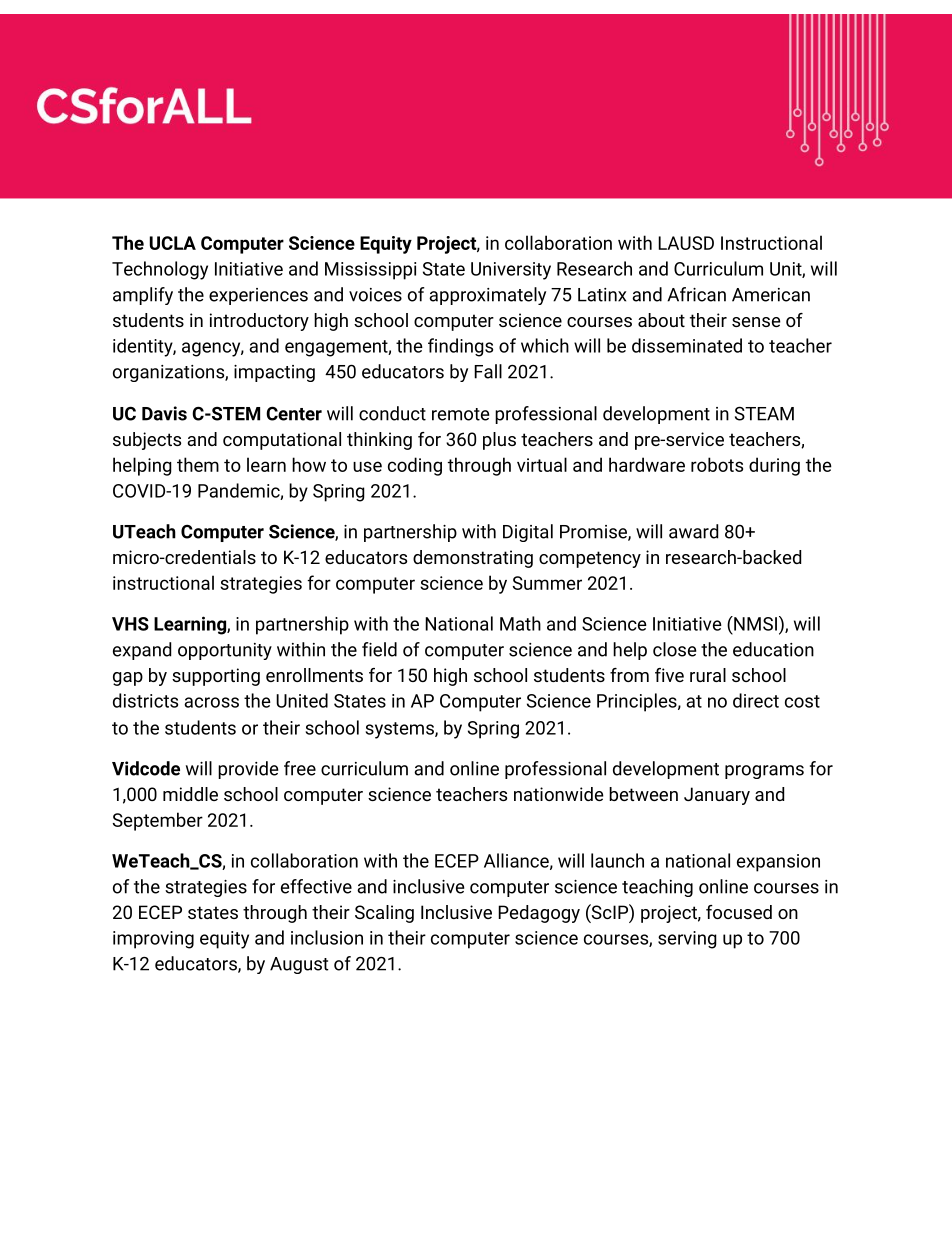 This image has height=1233, width=952. I want to click on them, so click(198, 464).
